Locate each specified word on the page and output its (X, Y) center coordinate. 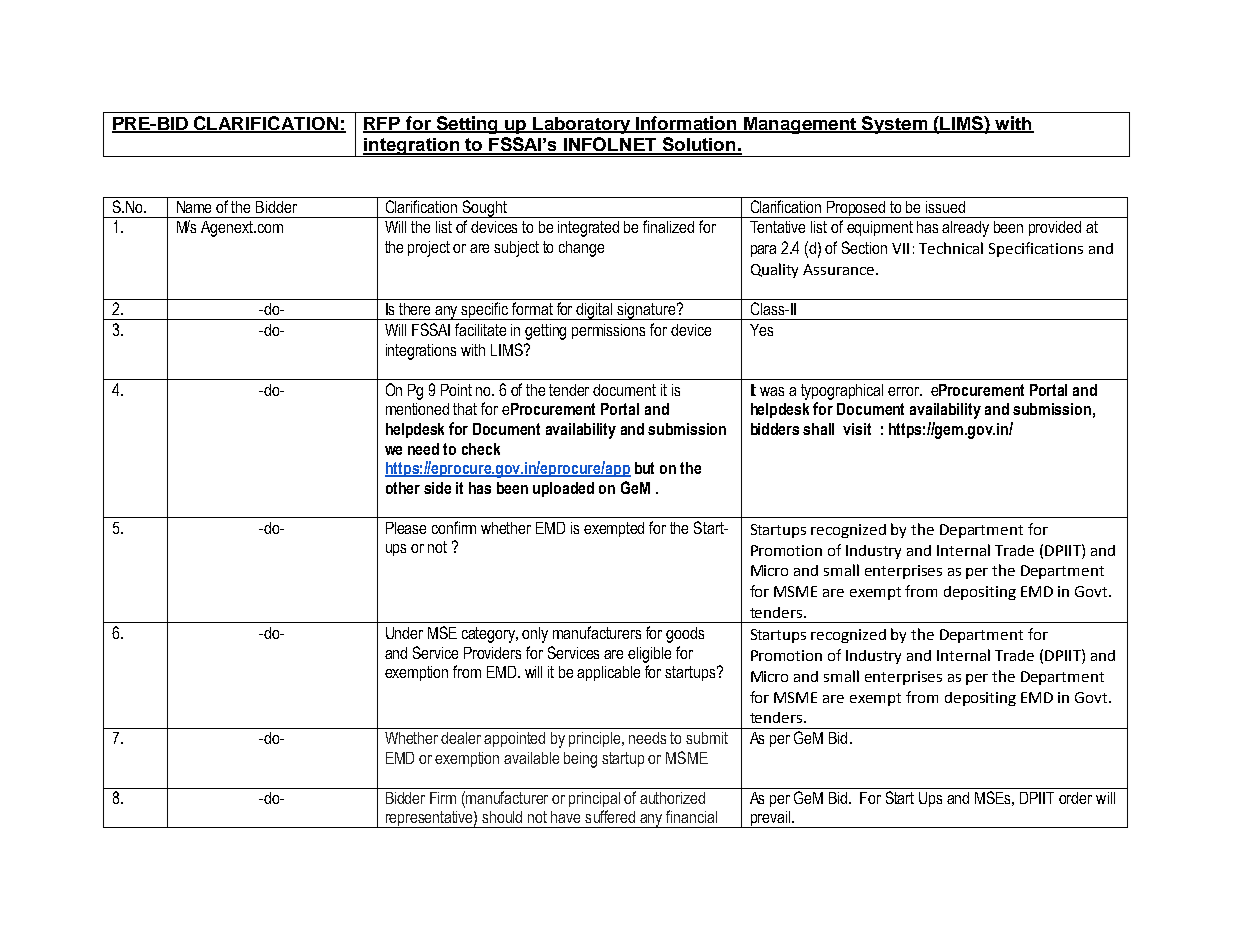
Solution (699, 145)
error (905, 391)
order (1075, 798)
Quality (774, 270)
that (465, 409)
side (437, 488)
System (895, 125)
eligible (649, 655)
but (644, 468)
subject (516, 249)
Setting (467, 125)
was (772, 391)
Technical (951, 248)
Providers (492, 653)
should (502, 817)
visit (857, 429)
